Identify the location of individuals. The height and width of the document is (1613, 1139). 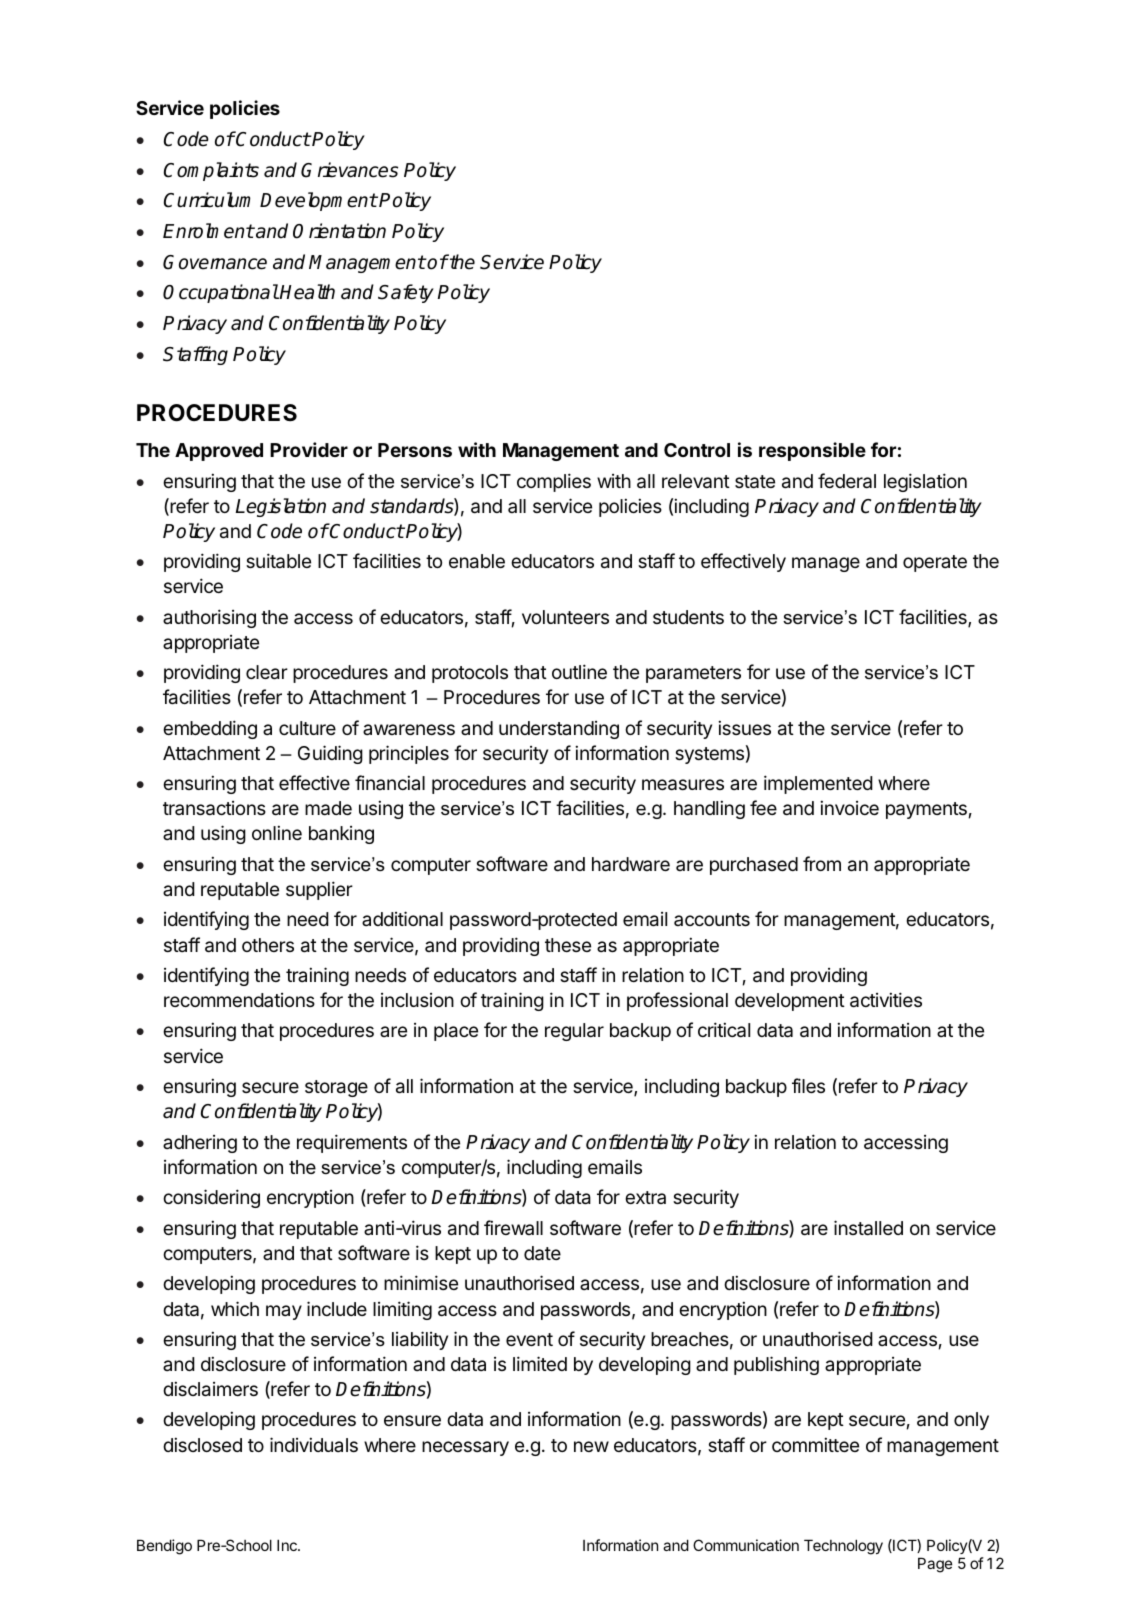
(314, 1444).
